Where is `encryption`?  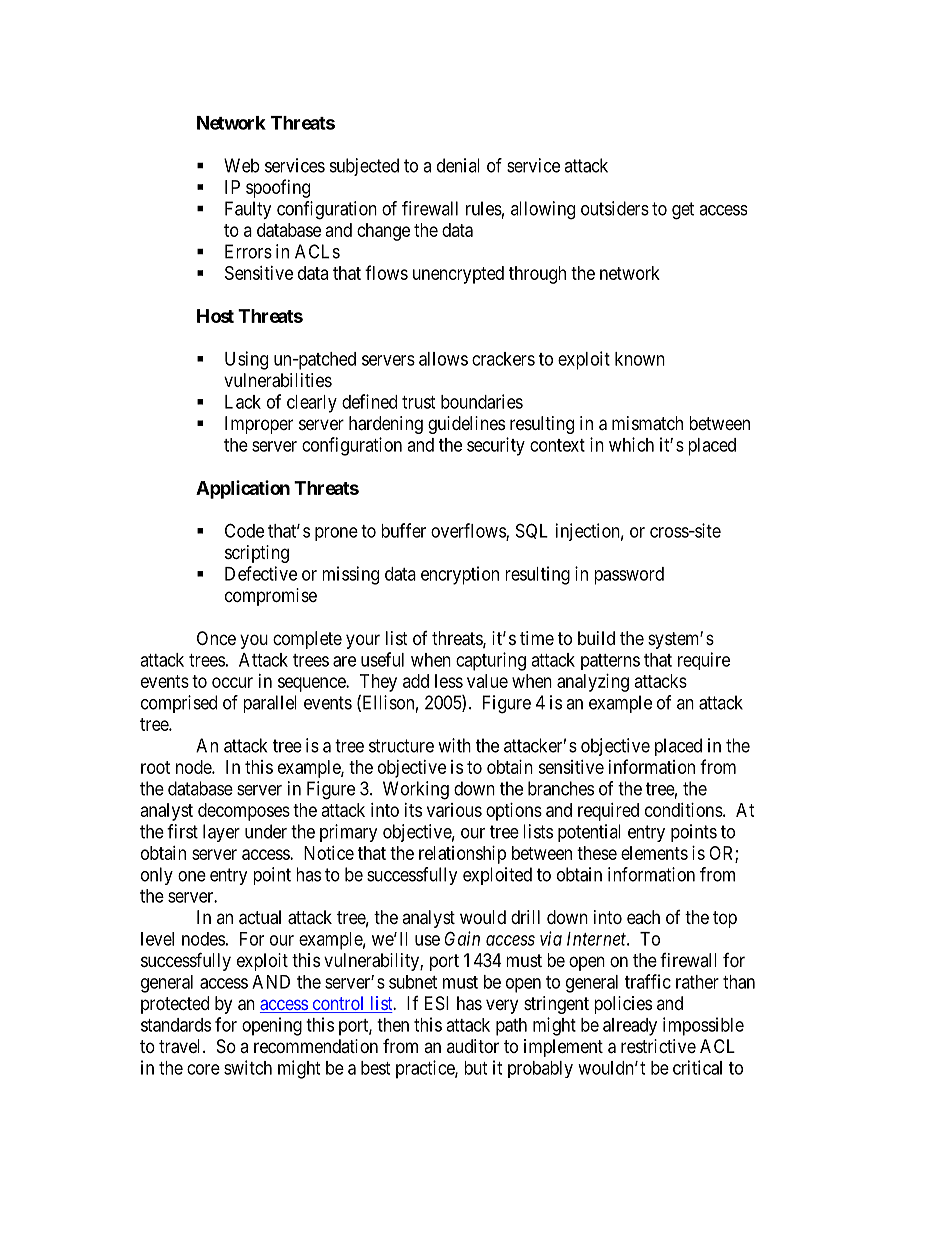
encryption is located at coordinates (460, 575).
